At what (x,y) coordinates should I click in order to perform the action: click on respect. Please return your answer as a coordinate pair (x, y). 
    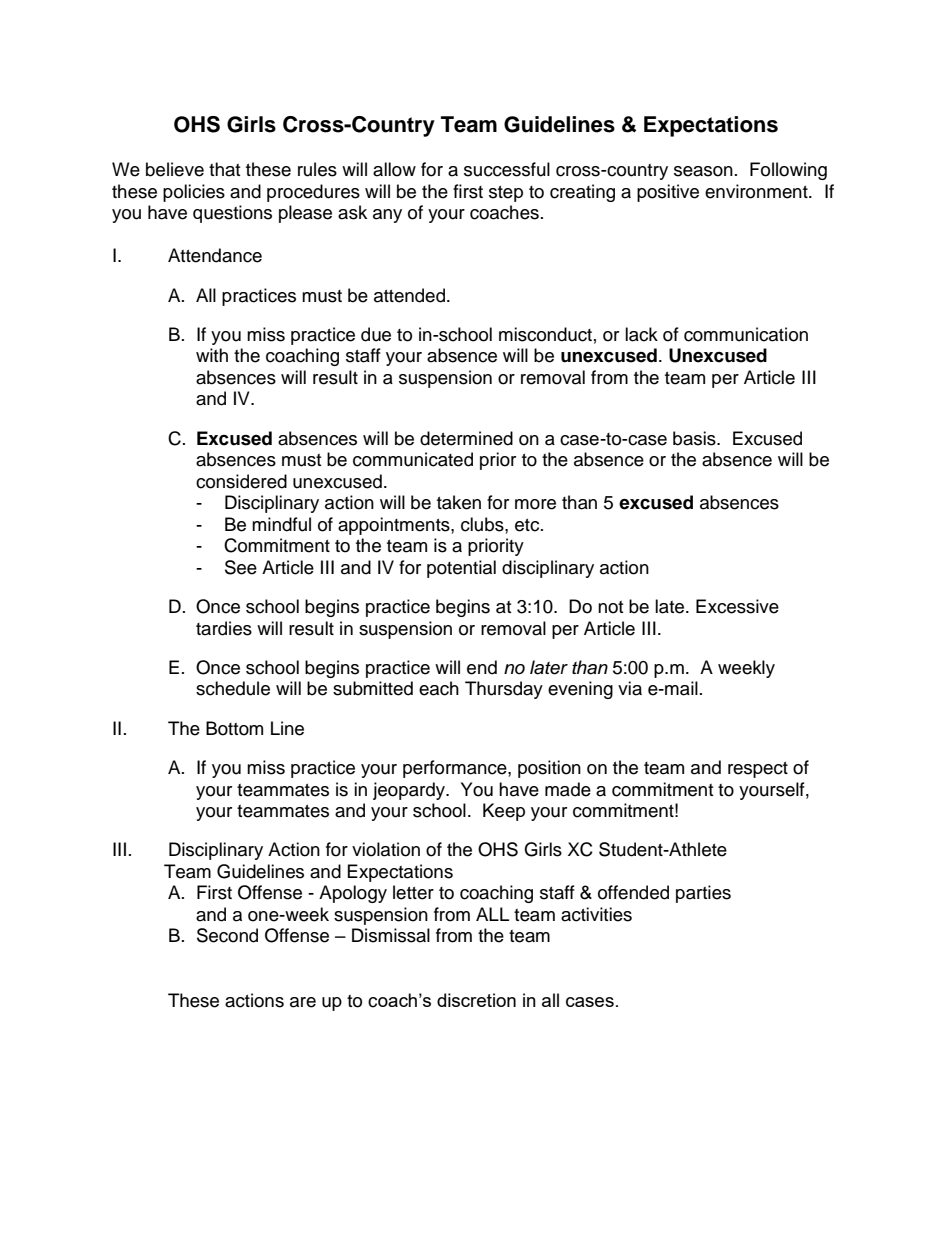
    Looking at the image, I should click on (758, 770).
